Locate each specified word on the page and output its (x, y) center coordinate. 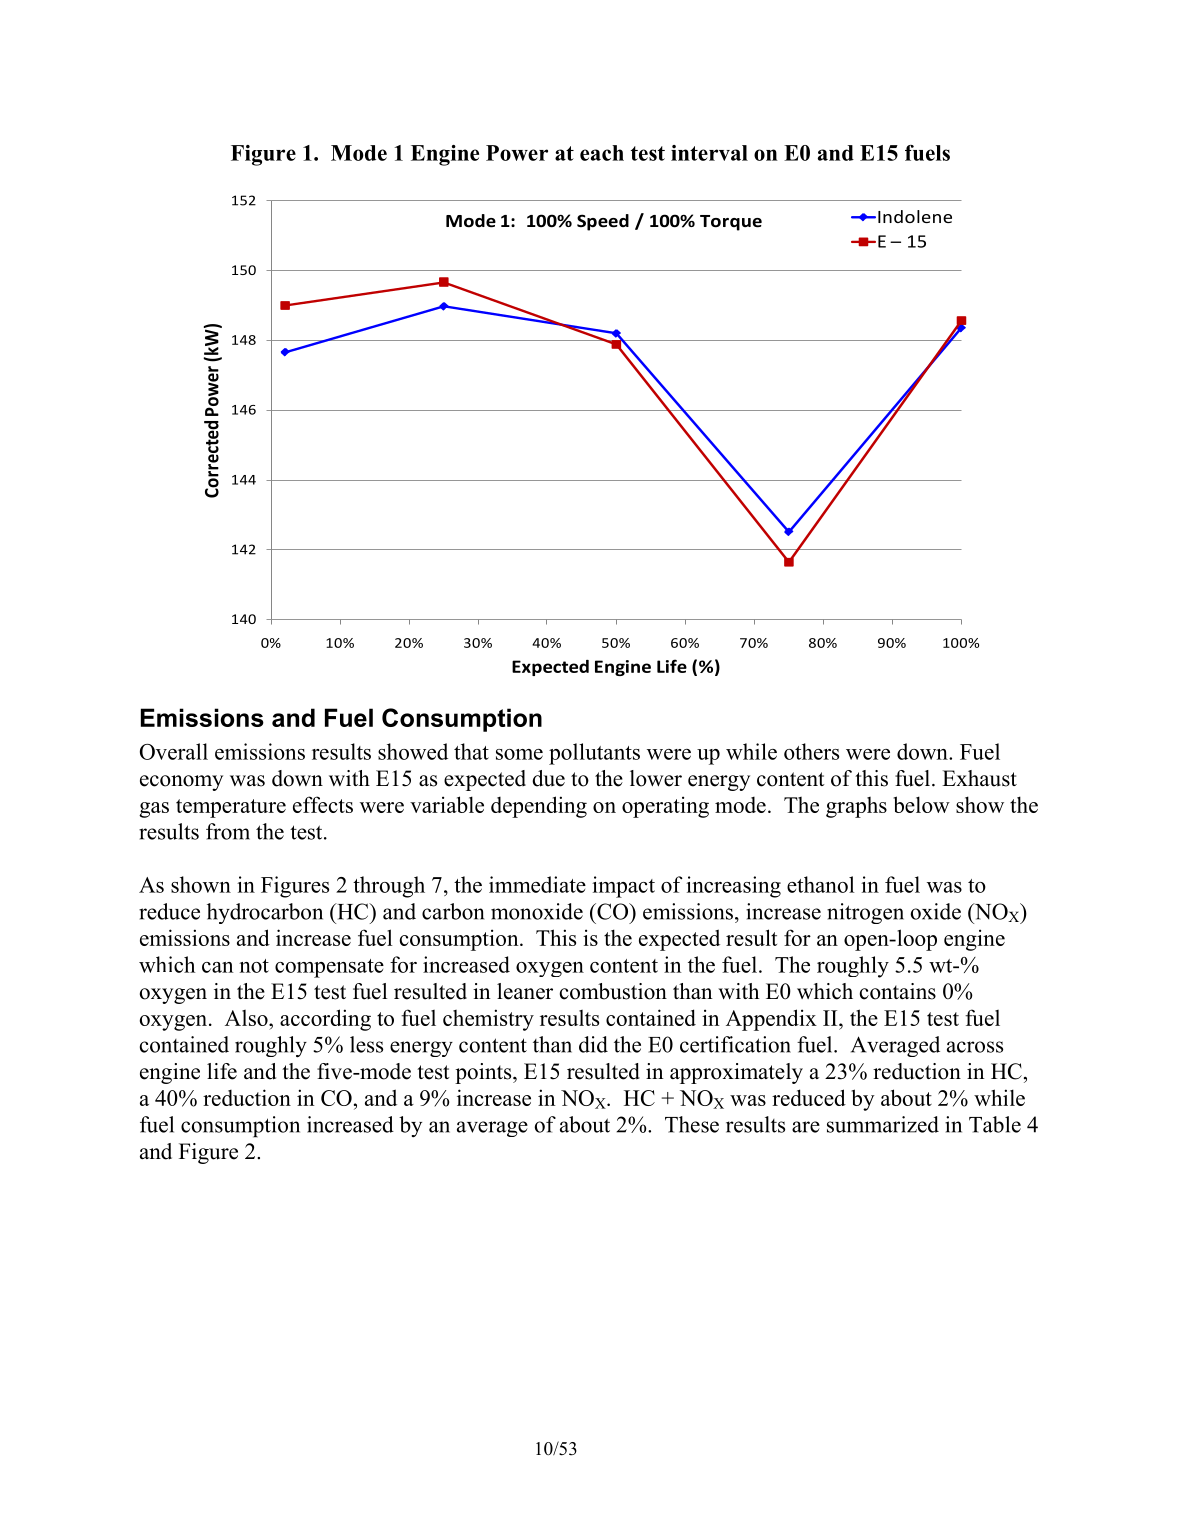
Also (247, 1018)
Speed (603, 222)
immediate (537, 884)
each (602, 153)
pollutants (594, 754)
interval (709, 153)
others (811, 751)
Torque (731, 223)
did (593, 1044)
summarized (883, 1124)
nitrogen (865, 913)
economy (181, 783)
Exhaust (979, 778)
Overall (174, 751)
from (228, 831)
